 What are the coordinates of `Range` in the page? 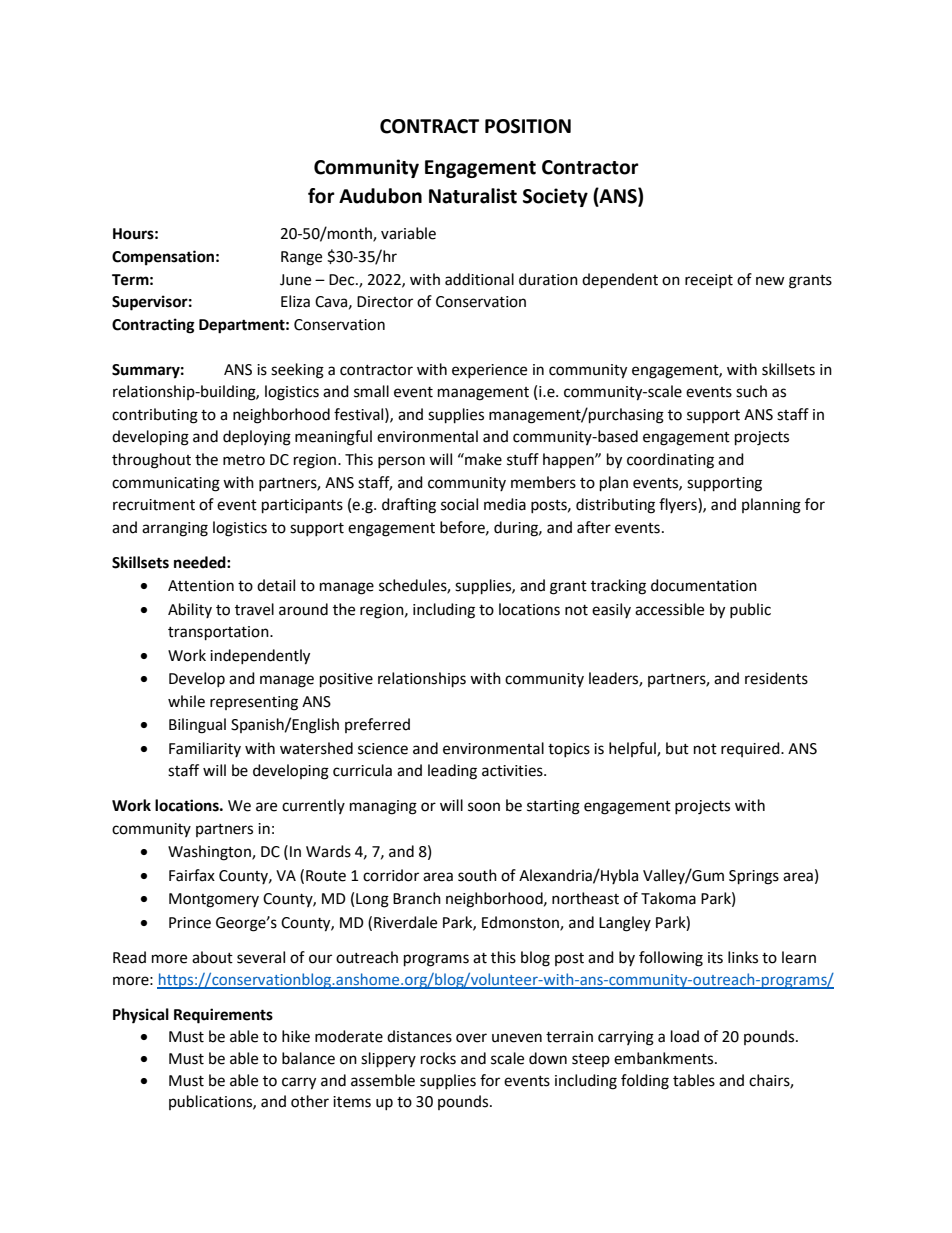 It's located at (301, 258).
